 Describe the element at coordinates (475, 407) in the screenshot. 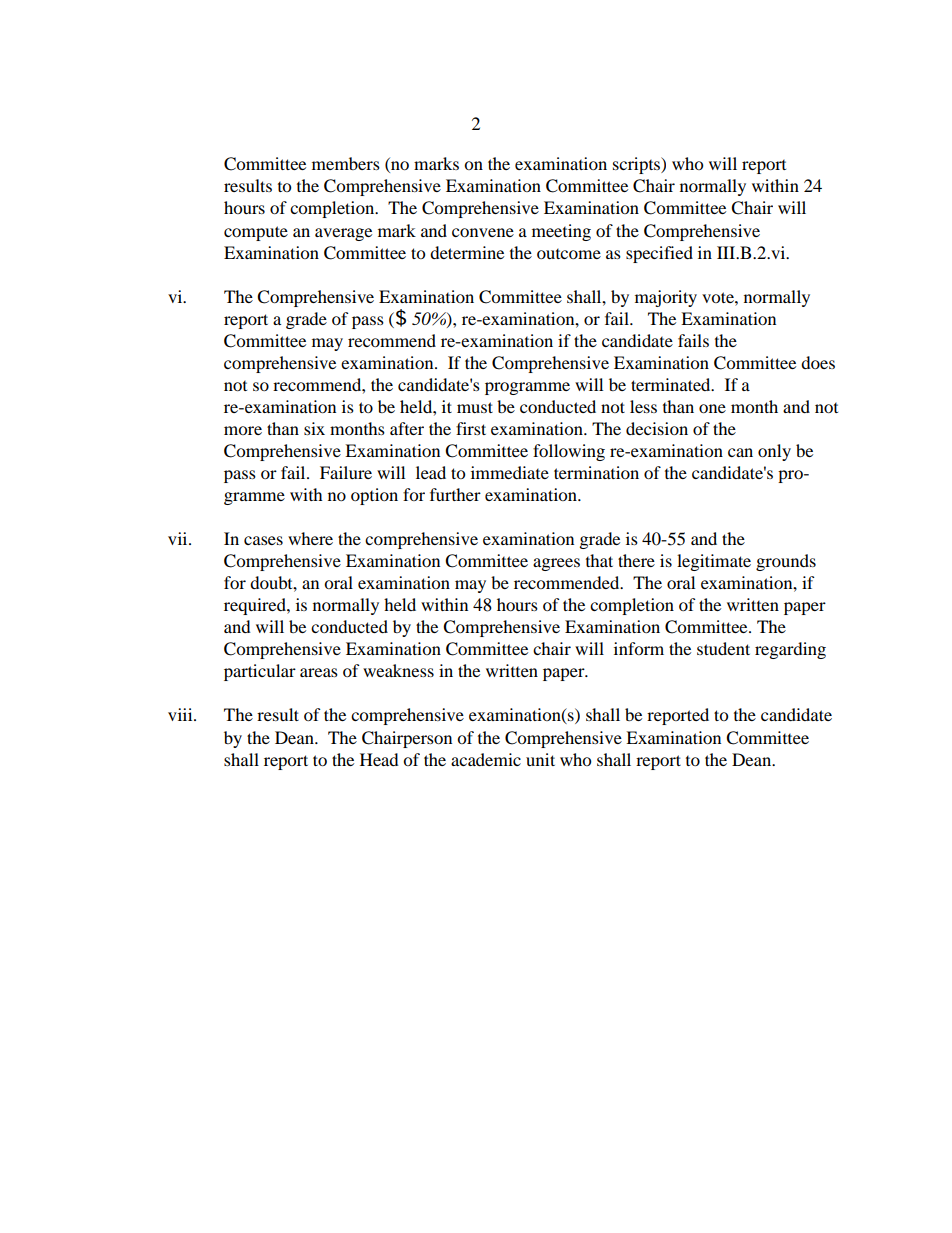

I see `must` at that location.
